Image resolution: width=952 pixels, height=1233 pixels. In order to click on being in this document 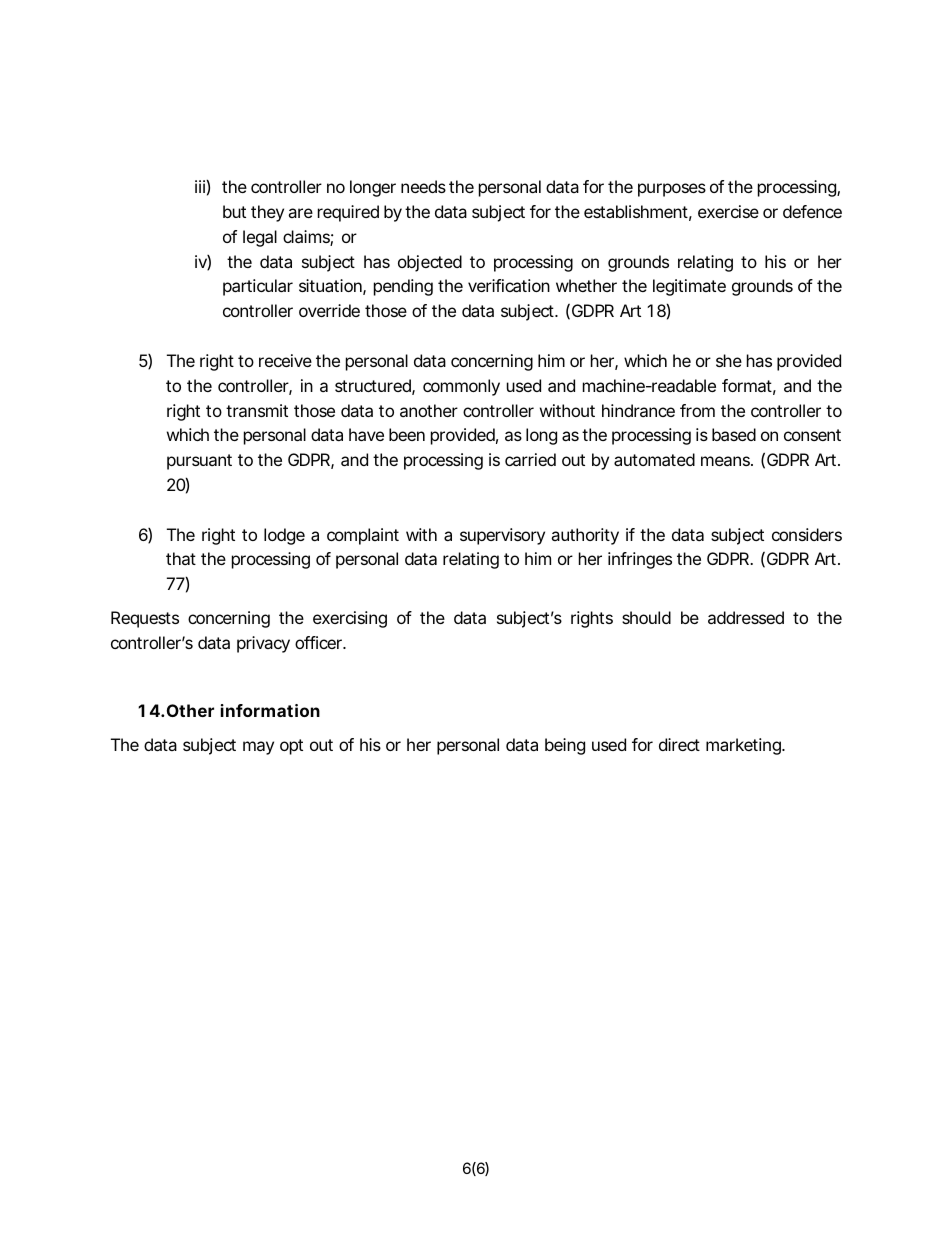, I will do `click(565, 746)`.
